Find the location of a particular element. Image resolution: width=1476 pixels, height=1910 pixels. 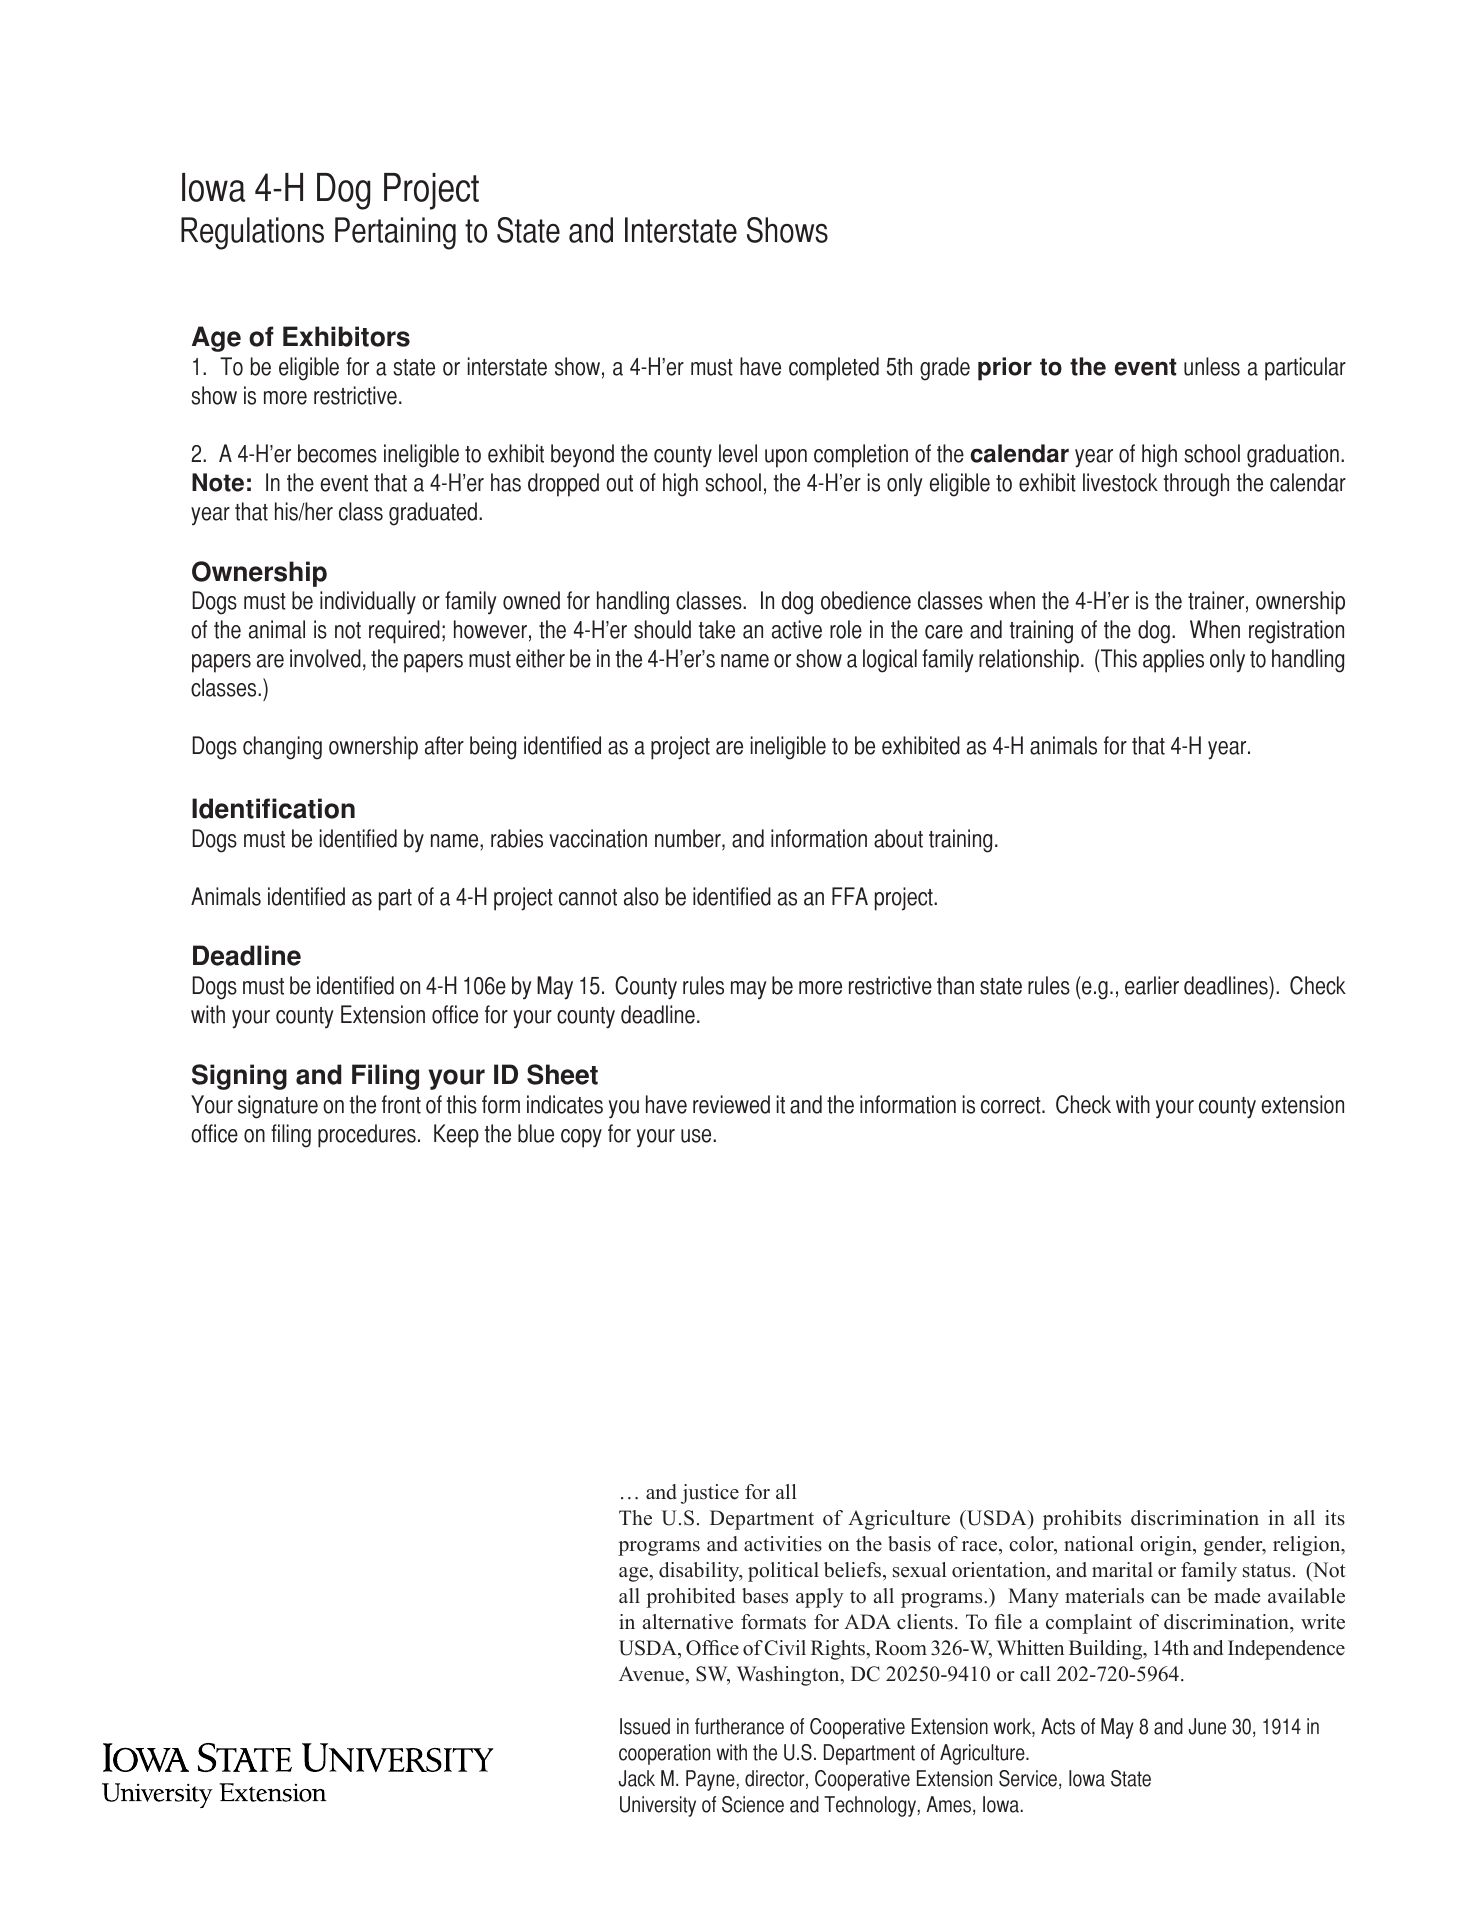

unless is located at coordinates (1212, 366).
